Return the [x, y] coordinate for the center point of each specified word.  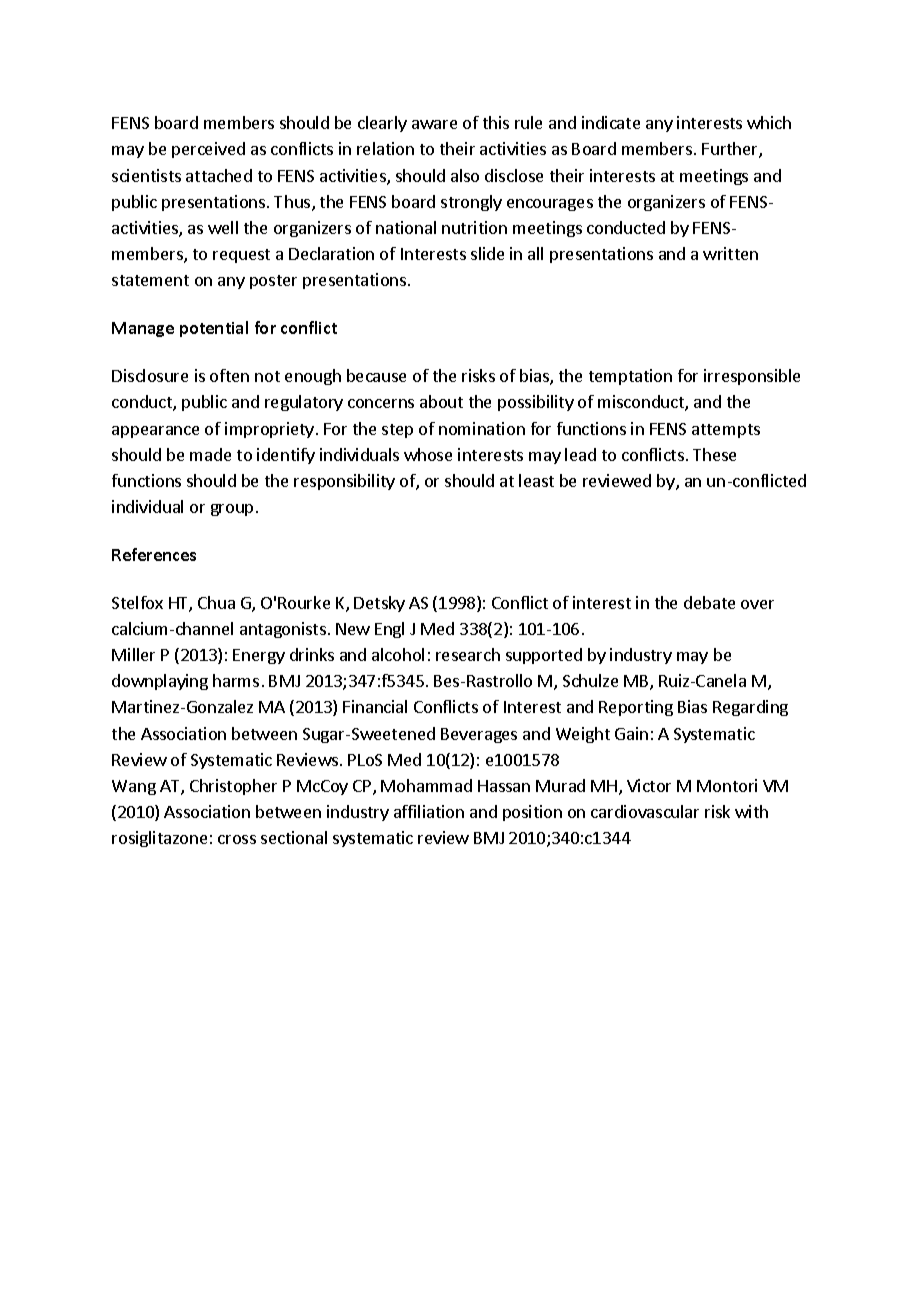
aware [434, 124]
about [441, 401]
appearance [155, 432]
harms [236, 680]
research [468, 654]
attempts [726, 431]
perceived [208, 150]
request [241, 256]
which [769, 122]
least [536, 480]
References [154, 554]
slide [487, 253]
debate [709, 602]
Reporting [636, 708]
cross [237, 839]
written [730, 253]
